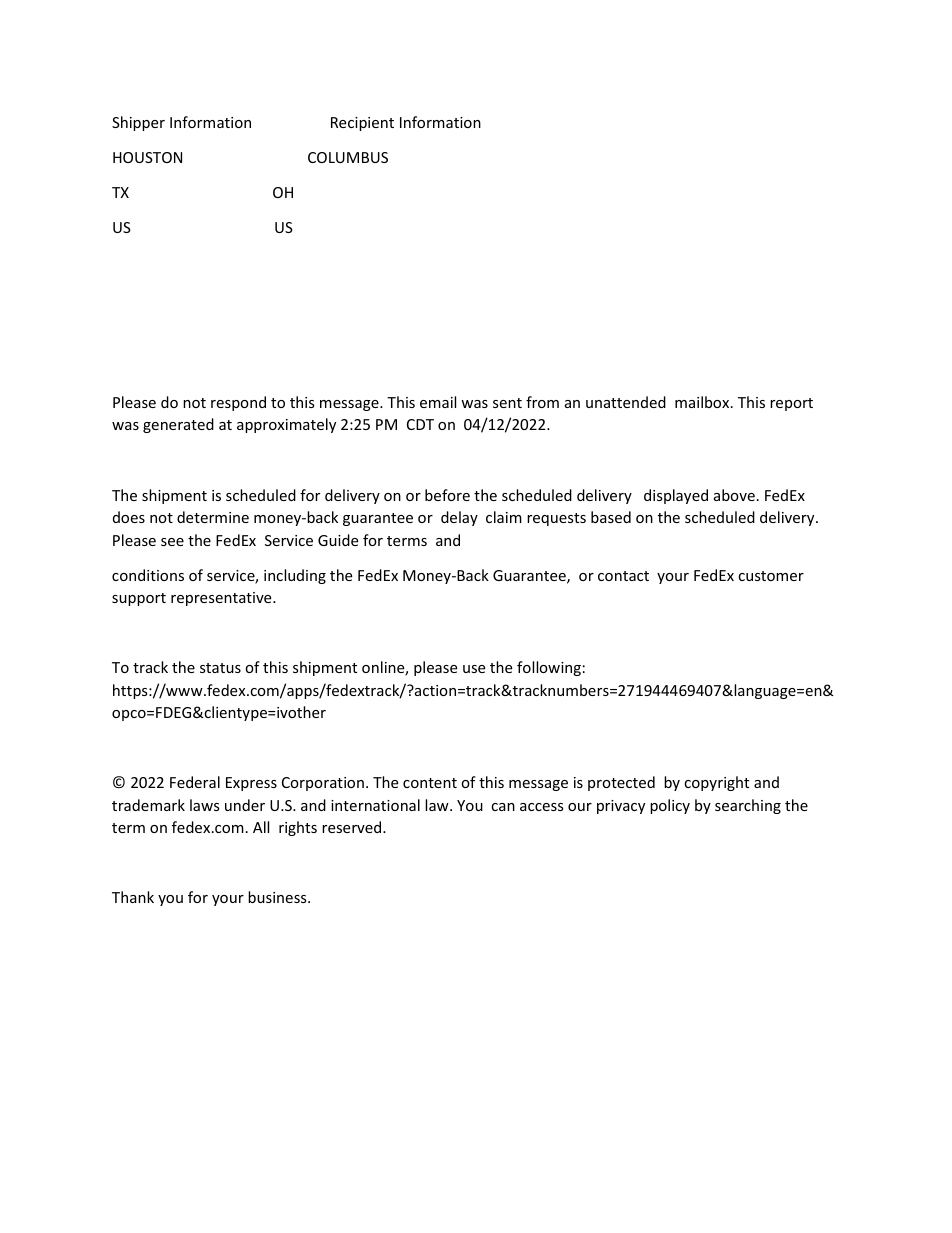 The image size is (952, 1233). I want to click on report, so click(791, 404).
